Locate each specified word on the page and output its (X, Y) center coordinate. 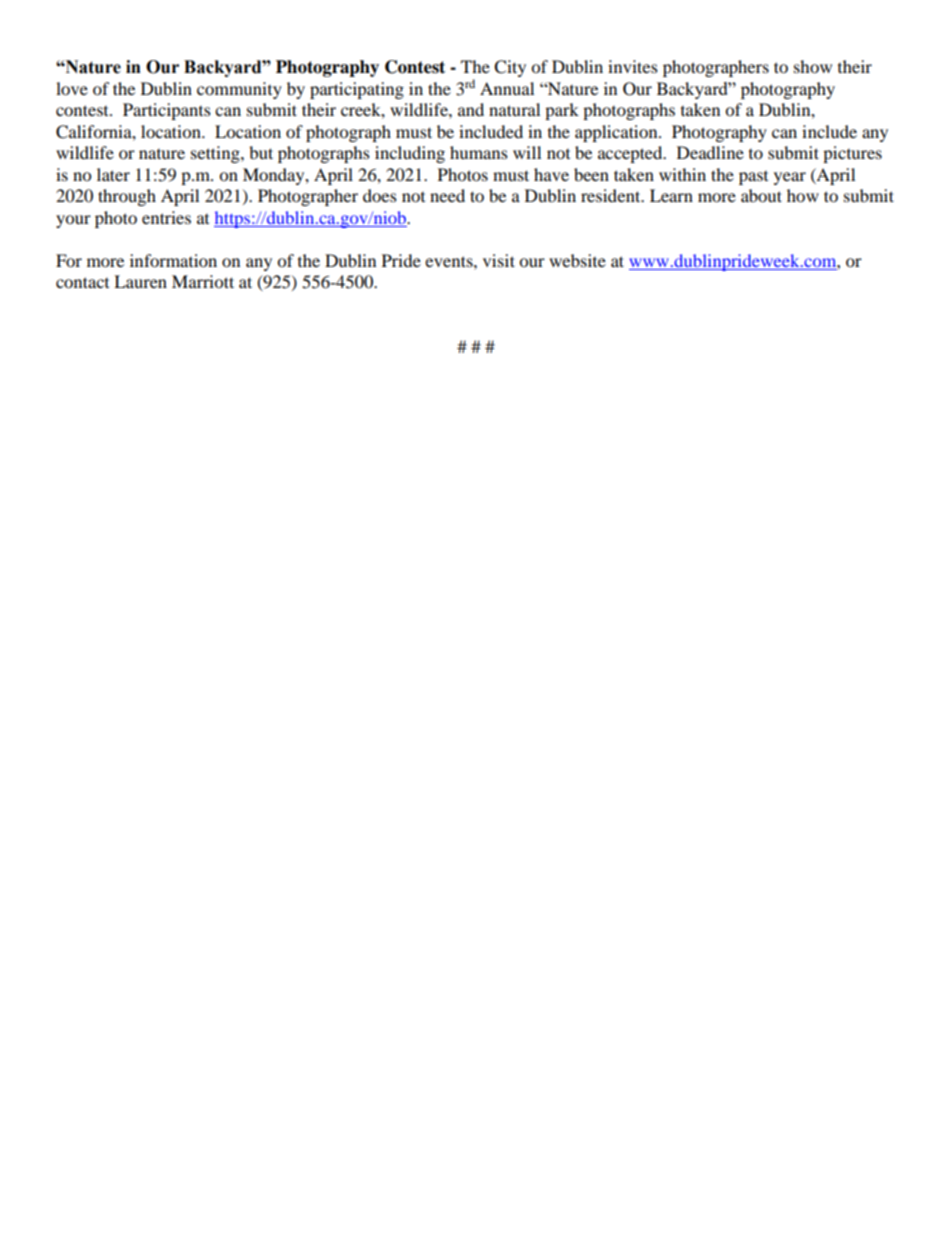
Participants (167, 111)
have (551, 174)
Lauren (140, 281)
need (447, 195)
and (471, 109)
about (761, 195)
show (813, 66)
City (510, 68)
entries (166, 217)
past (753, 178)
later (113, 174)
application (617, 133)
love (72, 88)
